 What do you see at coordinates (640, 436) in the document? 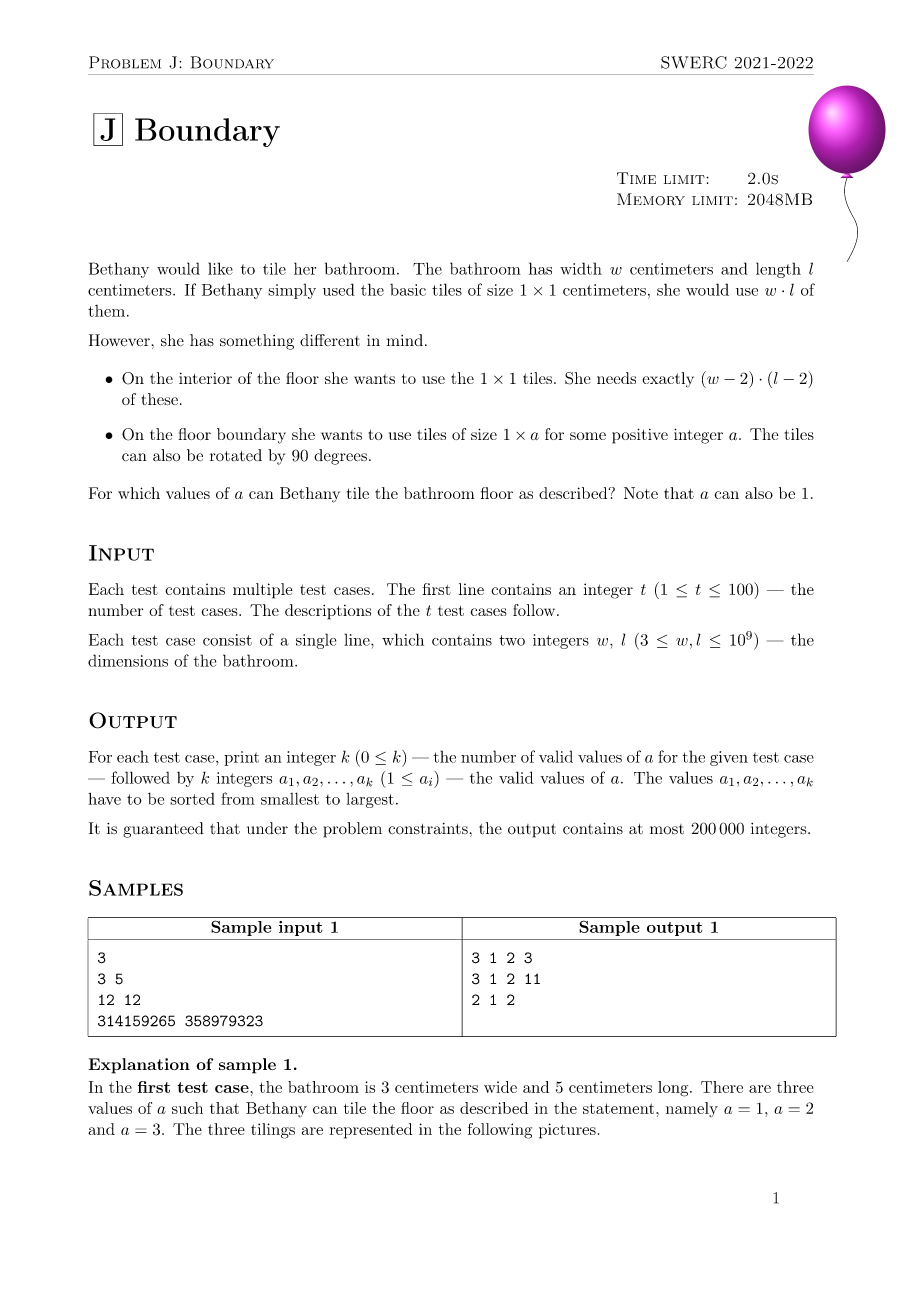
I see `positive` at bounding box center [640, 436].
